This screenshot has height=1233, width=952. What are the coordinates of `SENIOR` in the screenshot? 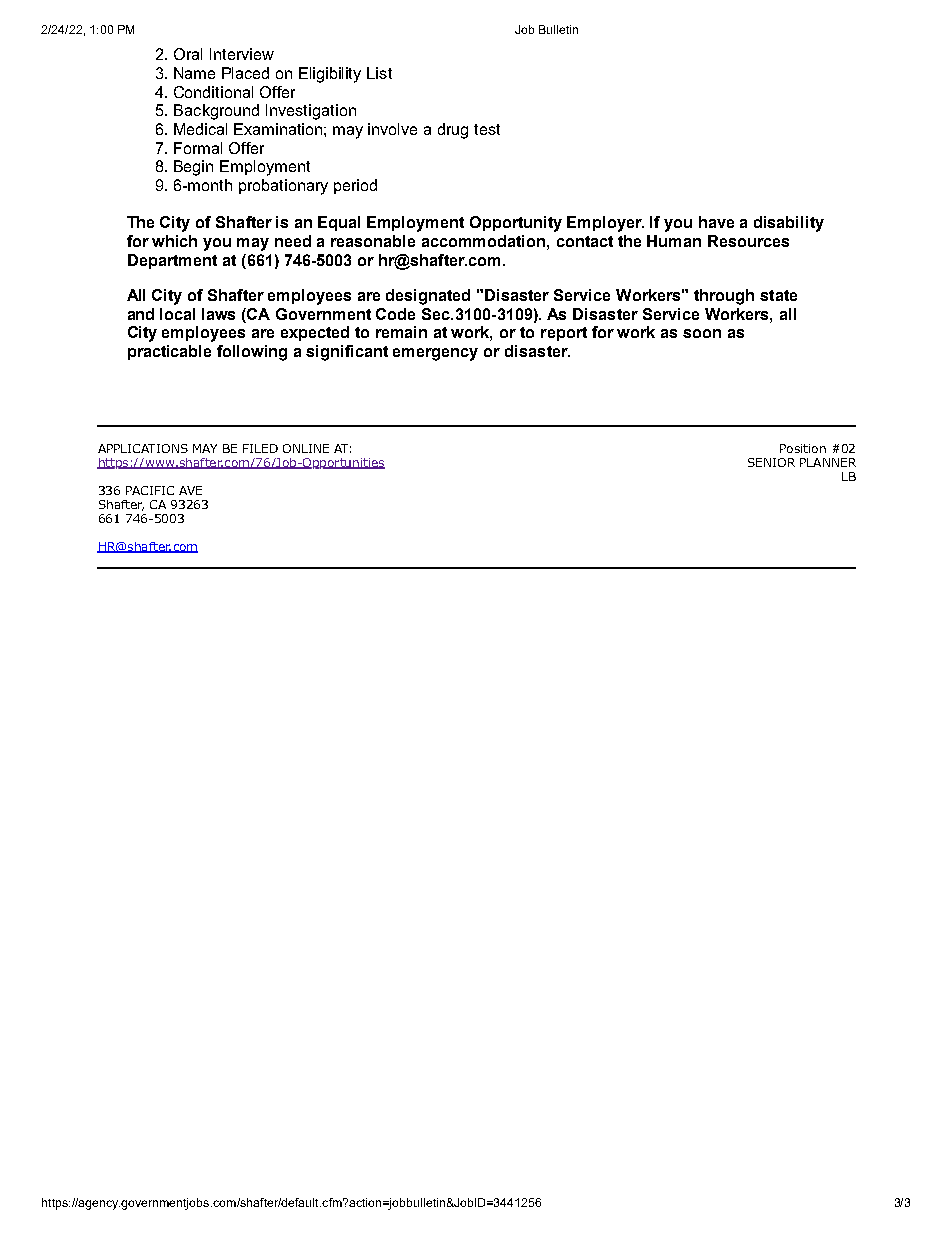 It's located at (771, 462).
